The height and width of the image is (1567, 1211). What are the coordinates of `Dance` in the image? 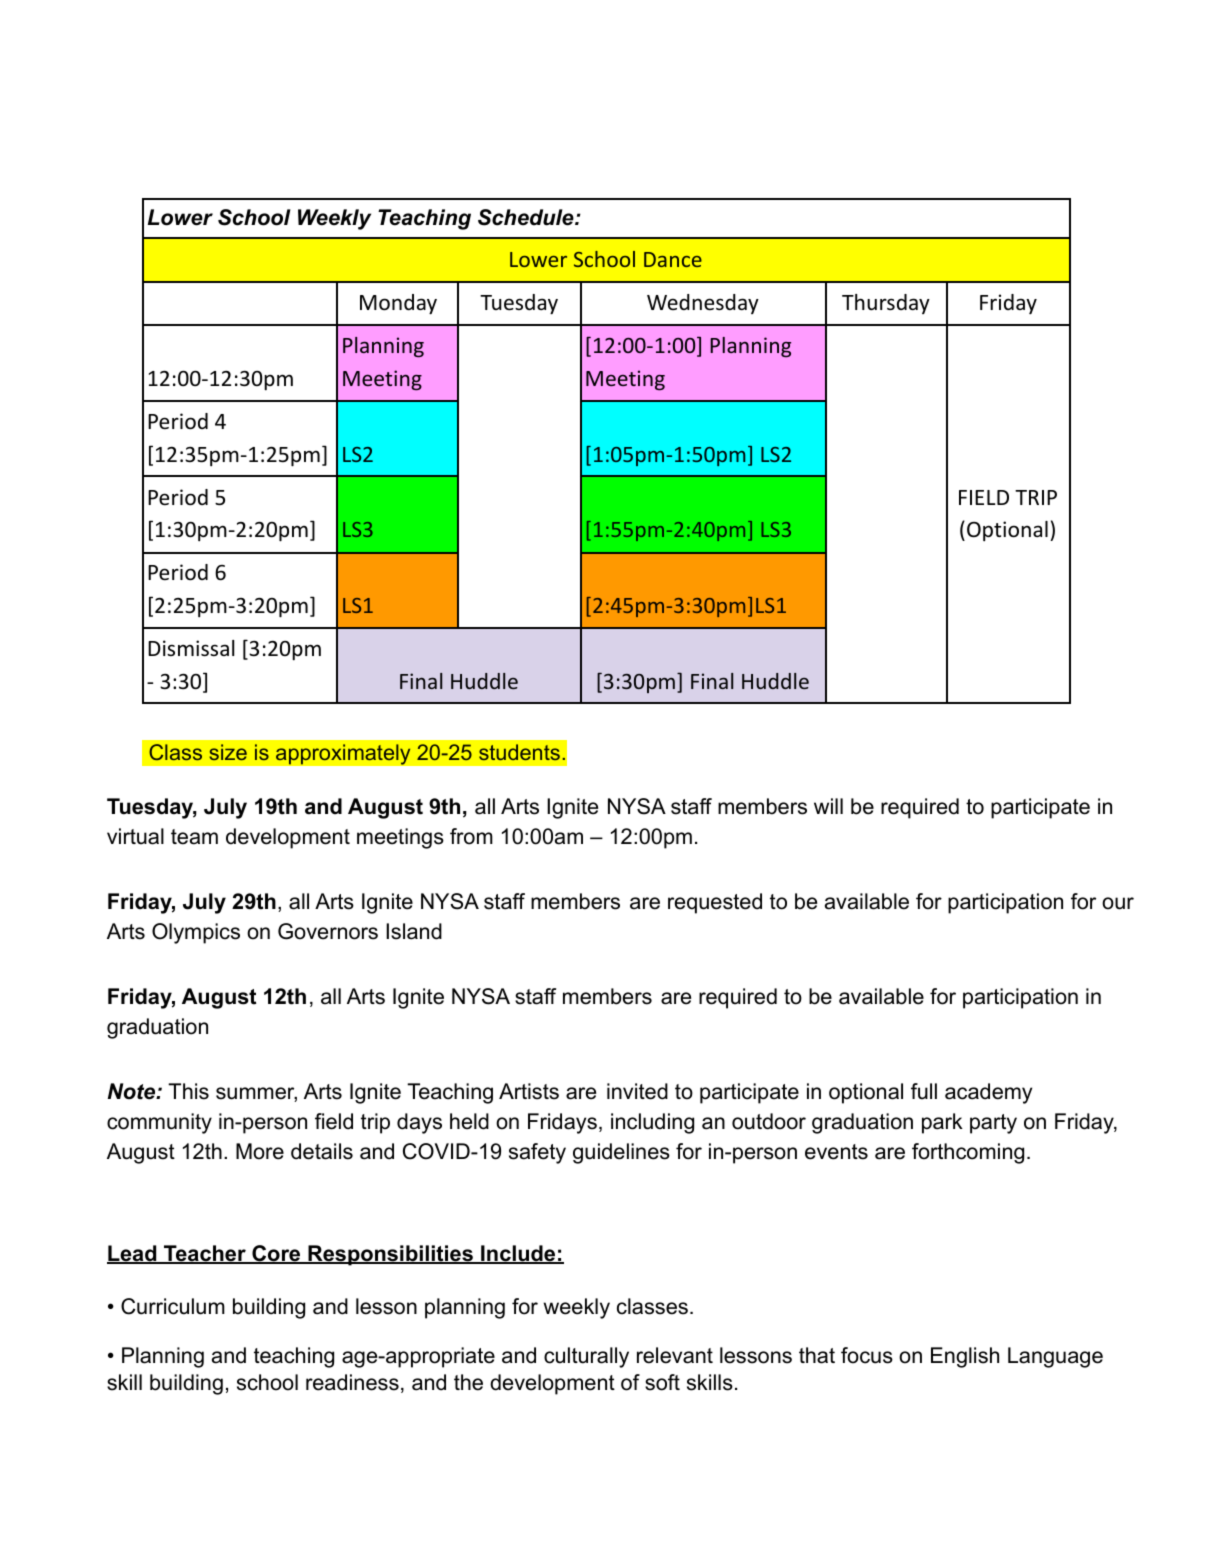 It's located at (673, 259).
